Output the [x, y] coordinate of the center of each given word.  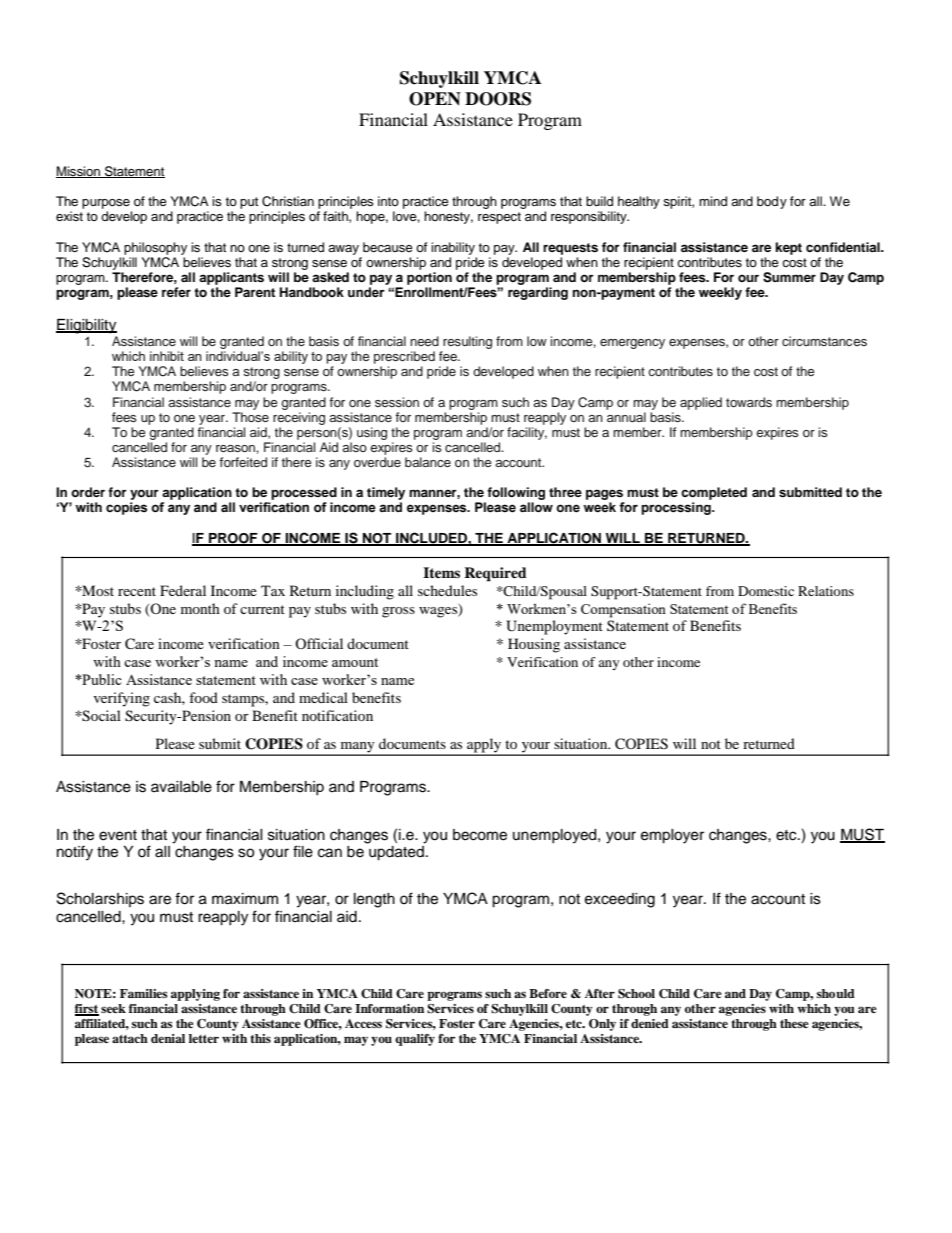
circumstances [824, 341]
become [480, 835]
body [772, 202]
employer [672, 836]
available [181, 787]
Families [143, 993]
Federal [183, 590]
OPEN [435, 99]
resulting [467, 342]
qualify [415, 1040]
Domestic [766, 591]
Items [441, 572]
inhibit [167, 356]
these [794, 1023]
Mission [79, 172]
